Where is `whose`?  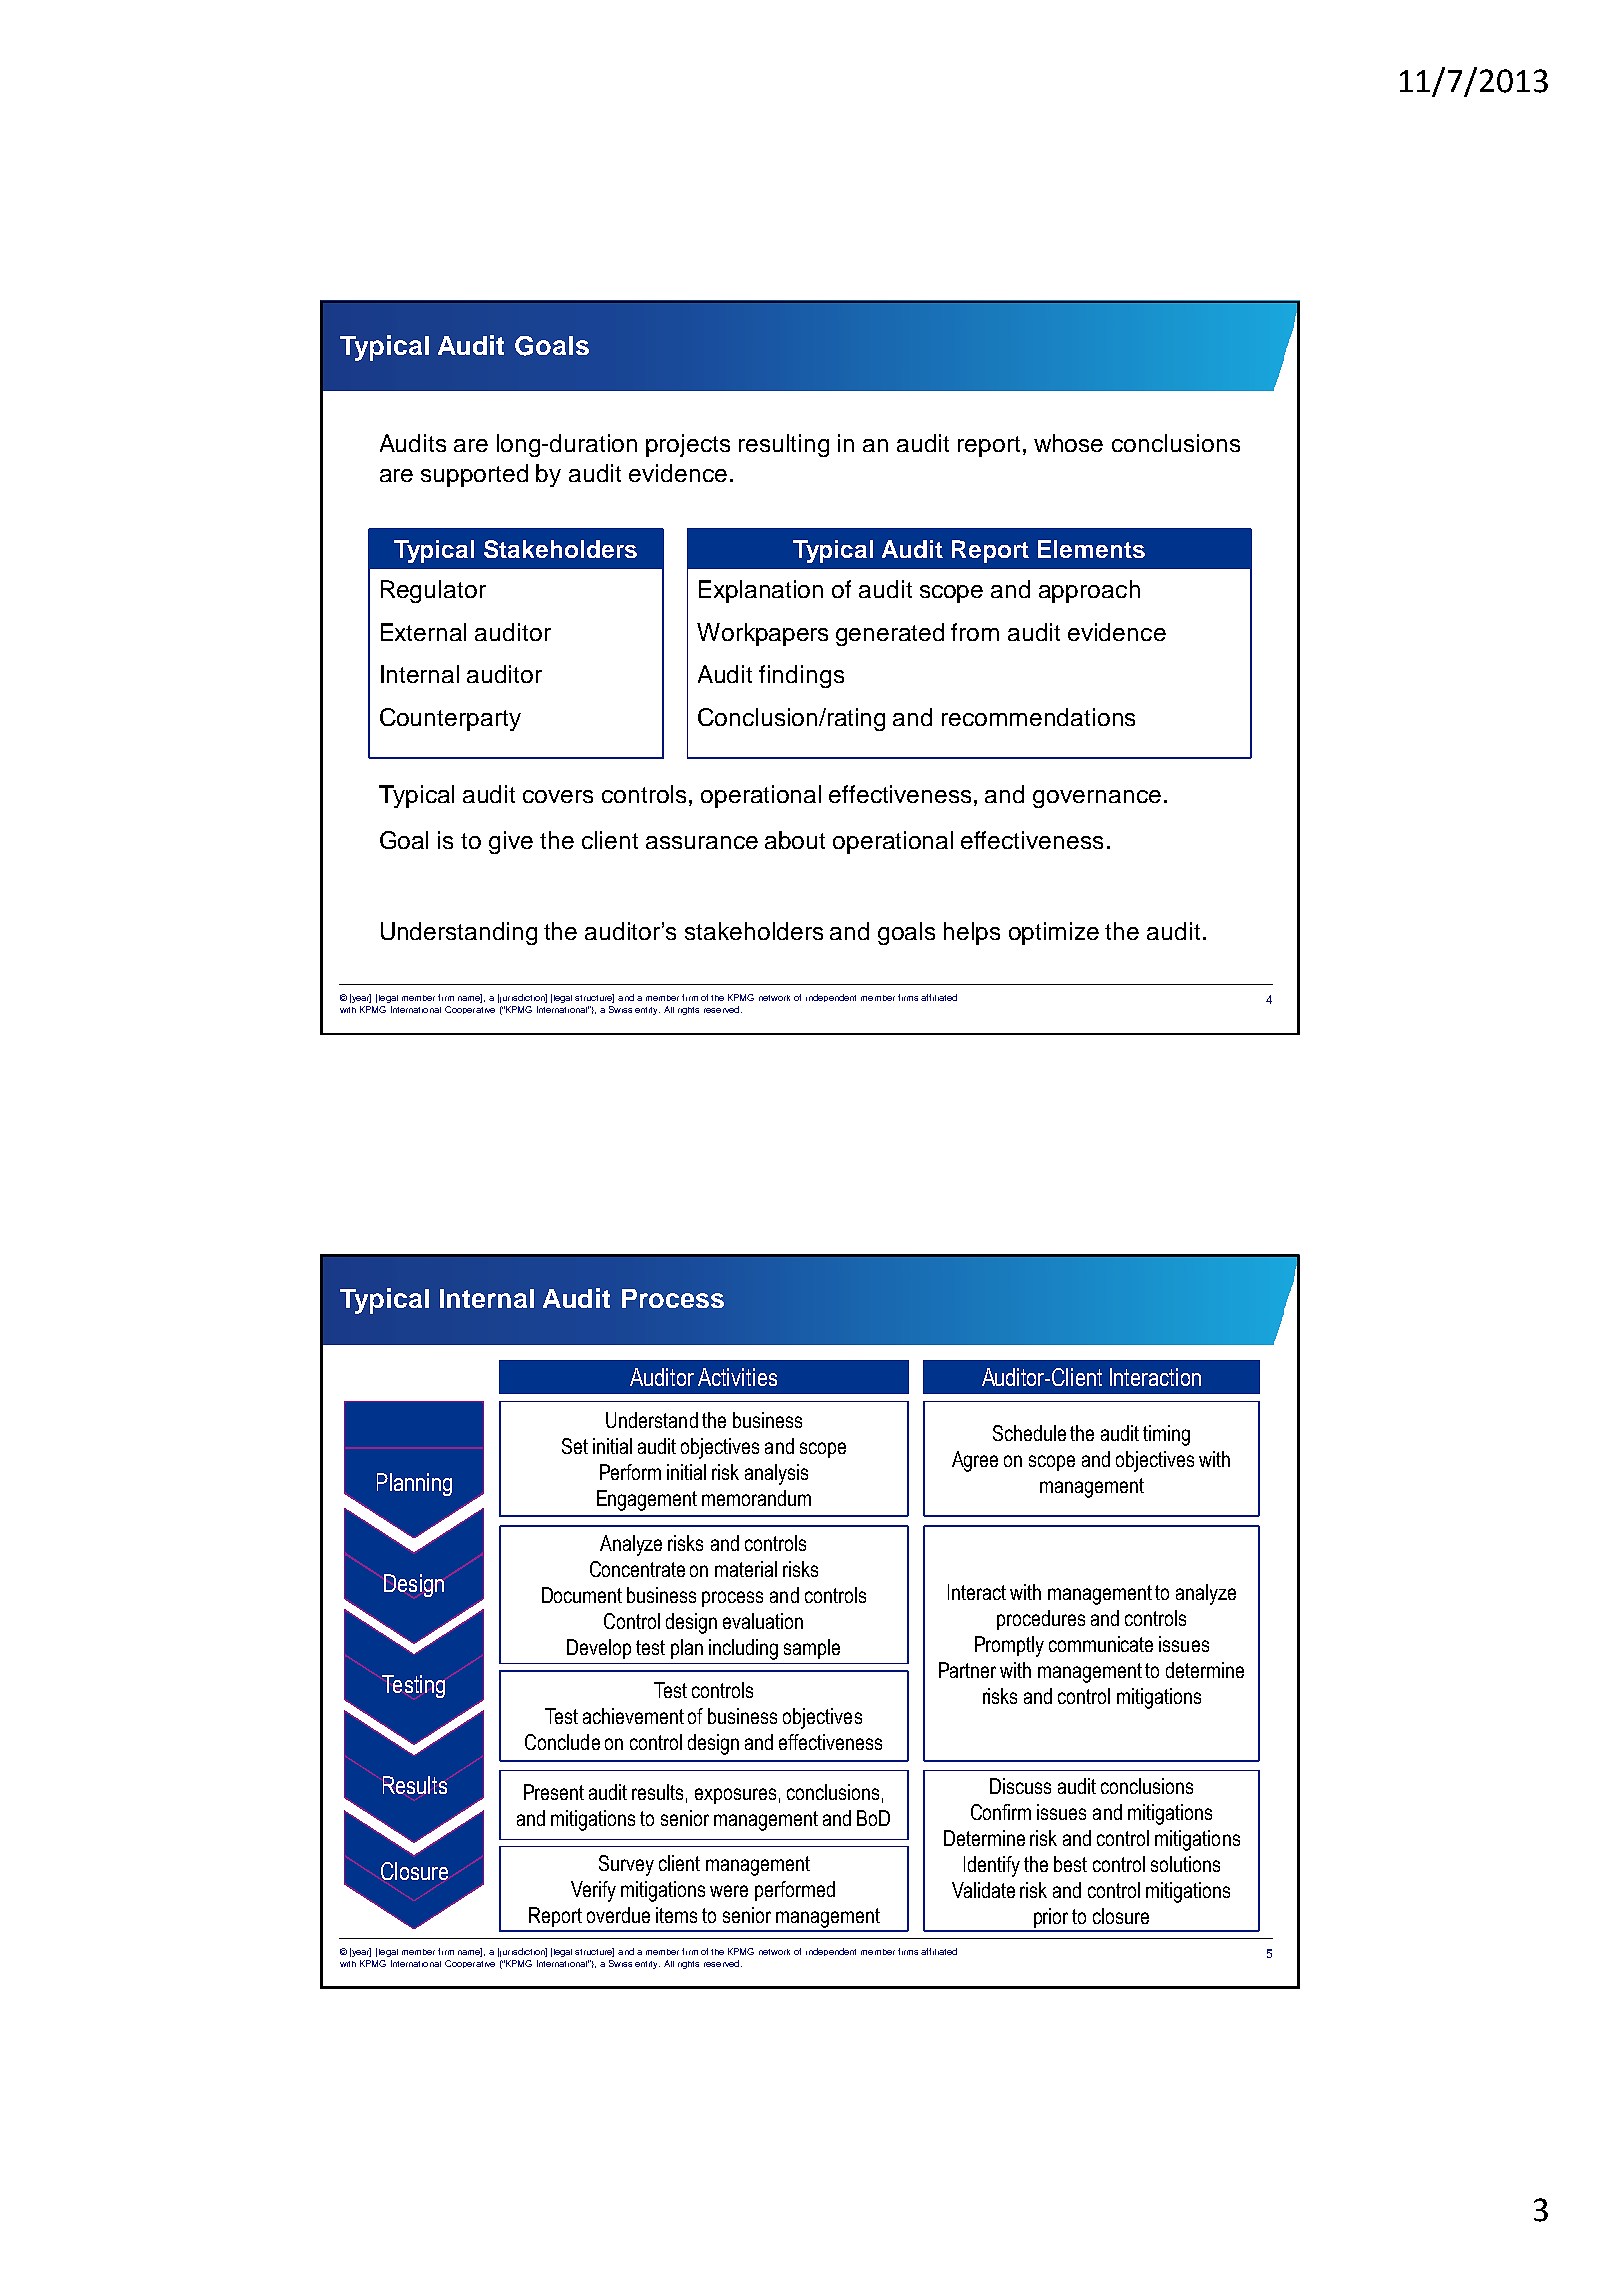
whose is located at coordinates (1068, 443).
